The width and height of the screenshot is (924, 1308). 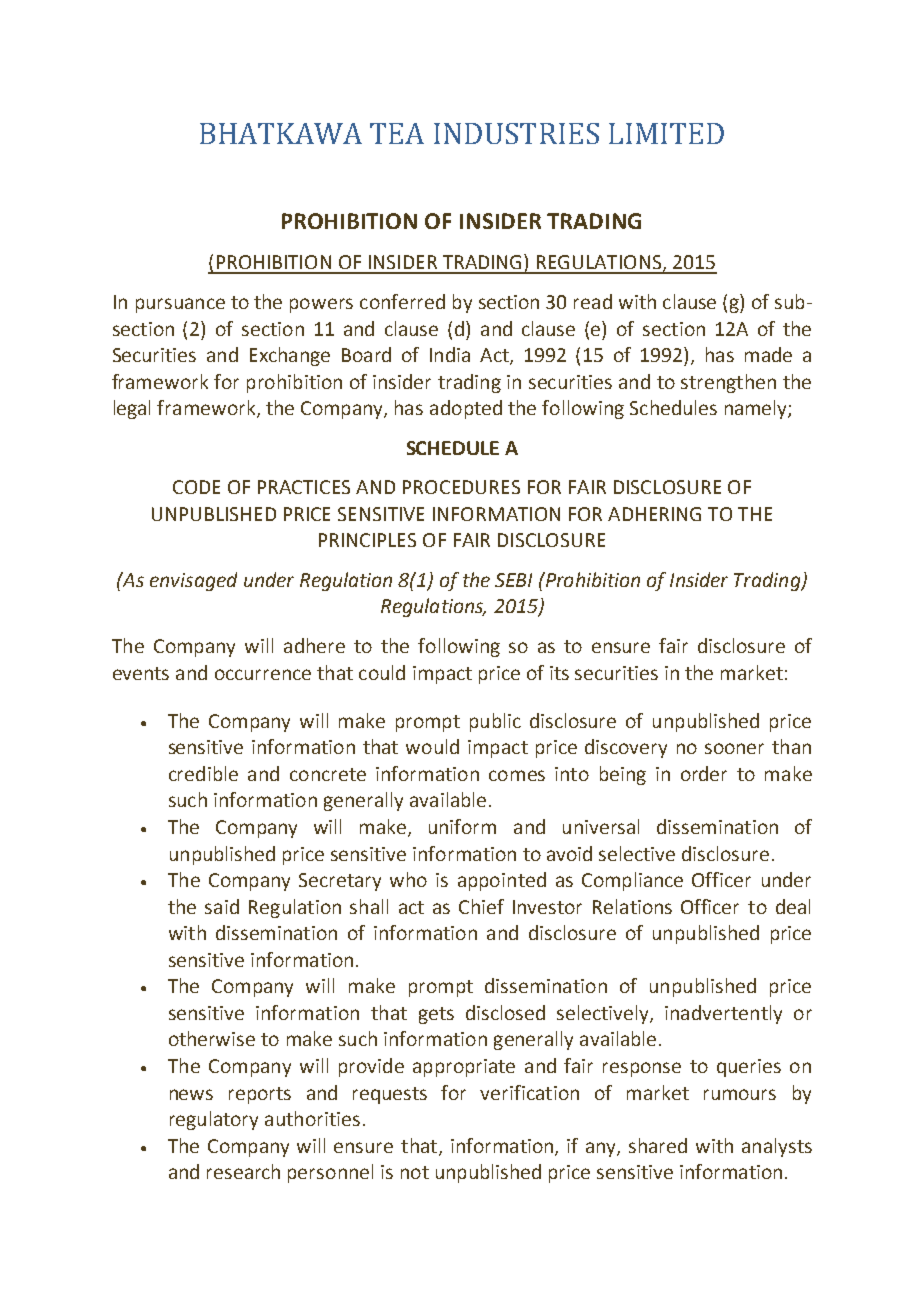 What do you see at coordinates (516, 133) in the screenshot?
I see `INDUSTRIES` at bounding box center [516, 133].
